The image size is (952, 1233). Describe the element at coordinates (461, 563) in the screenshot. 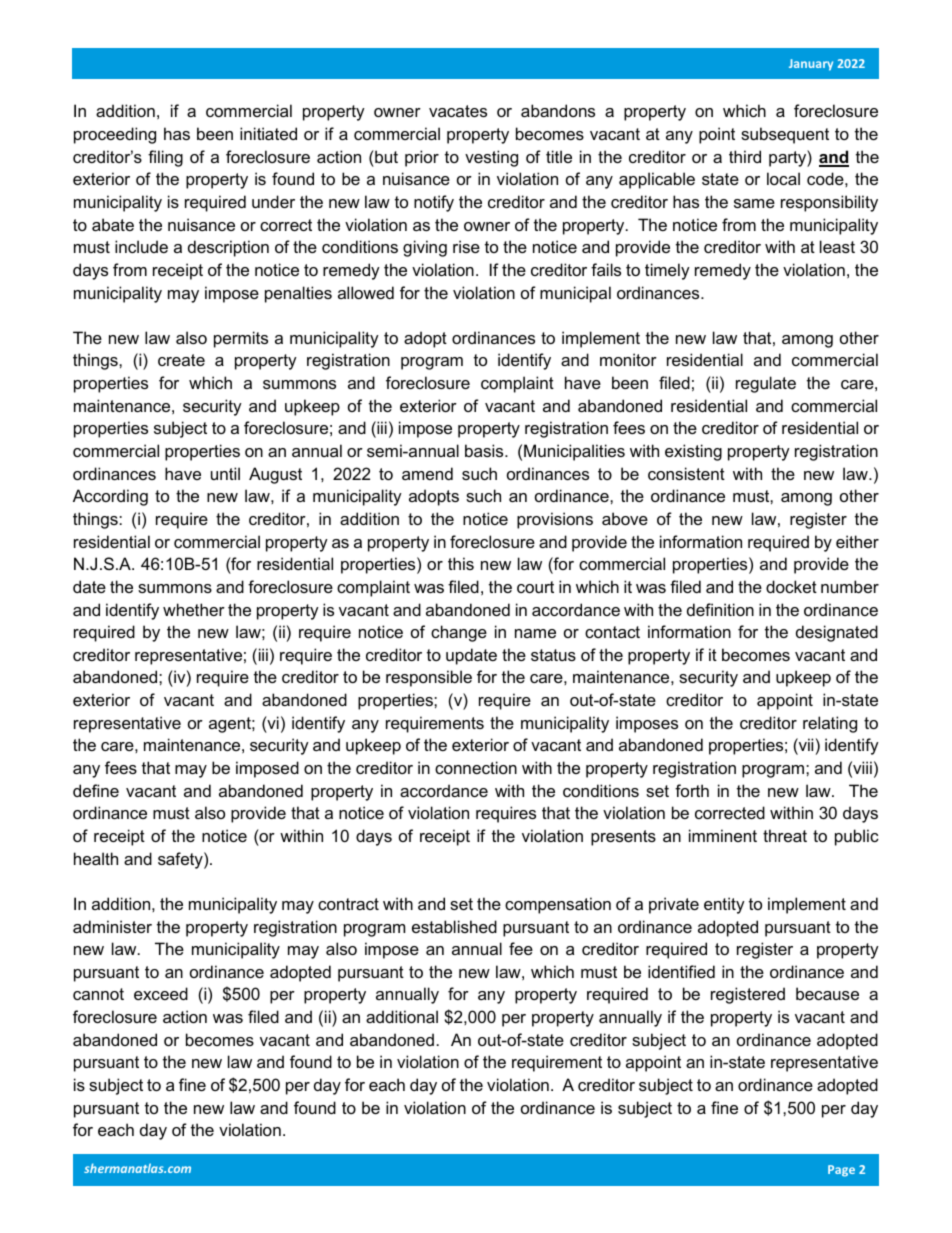

I see `this` at that location.
